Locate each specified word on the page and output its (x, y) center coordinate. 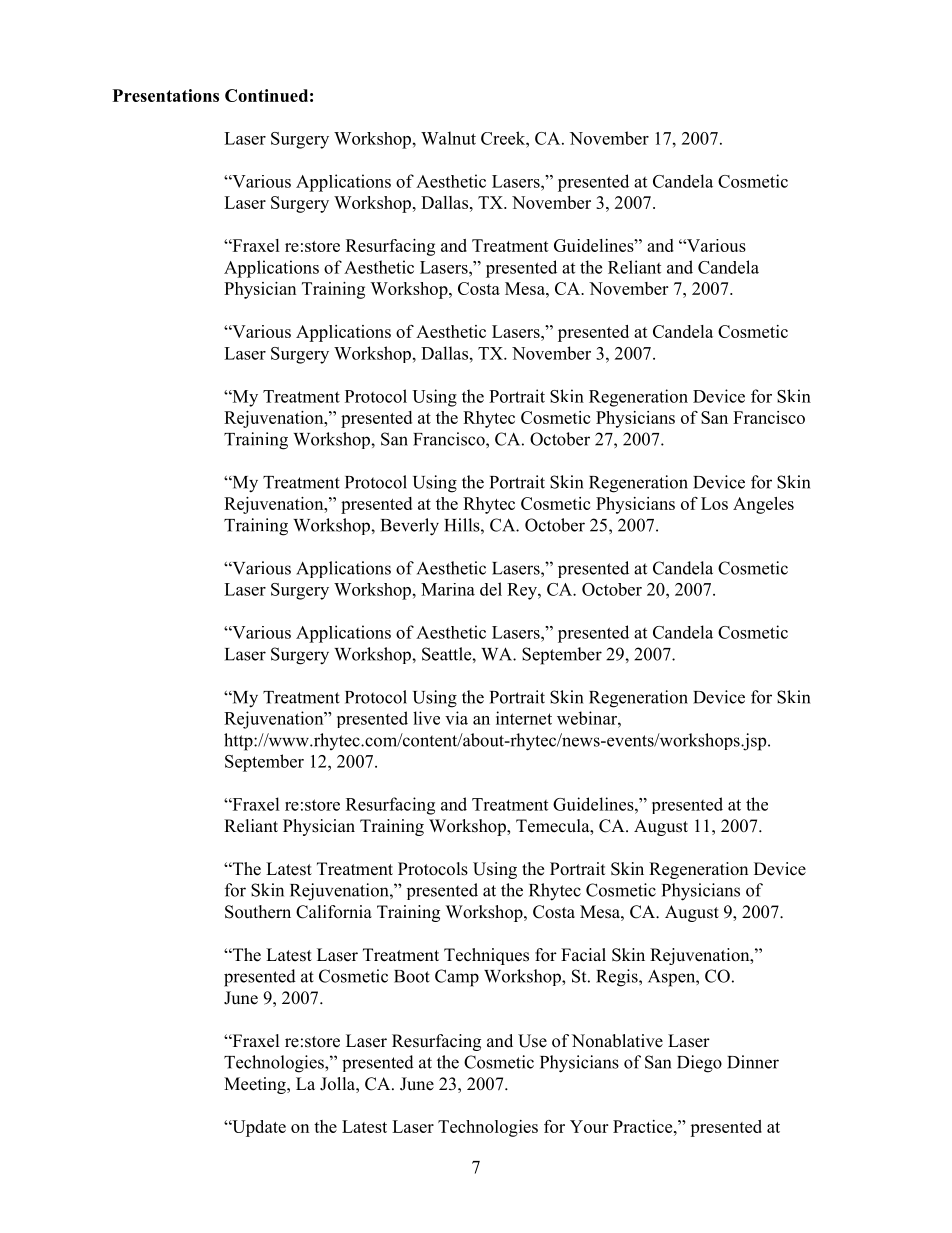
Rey (523, 591)
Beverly (410, 527)
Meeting (256, 1085)
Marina (448, 589)
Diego (699, 1064)
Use (532, 1041)
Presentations (166, 95)
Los (714, 503)
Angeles (763, 505)
